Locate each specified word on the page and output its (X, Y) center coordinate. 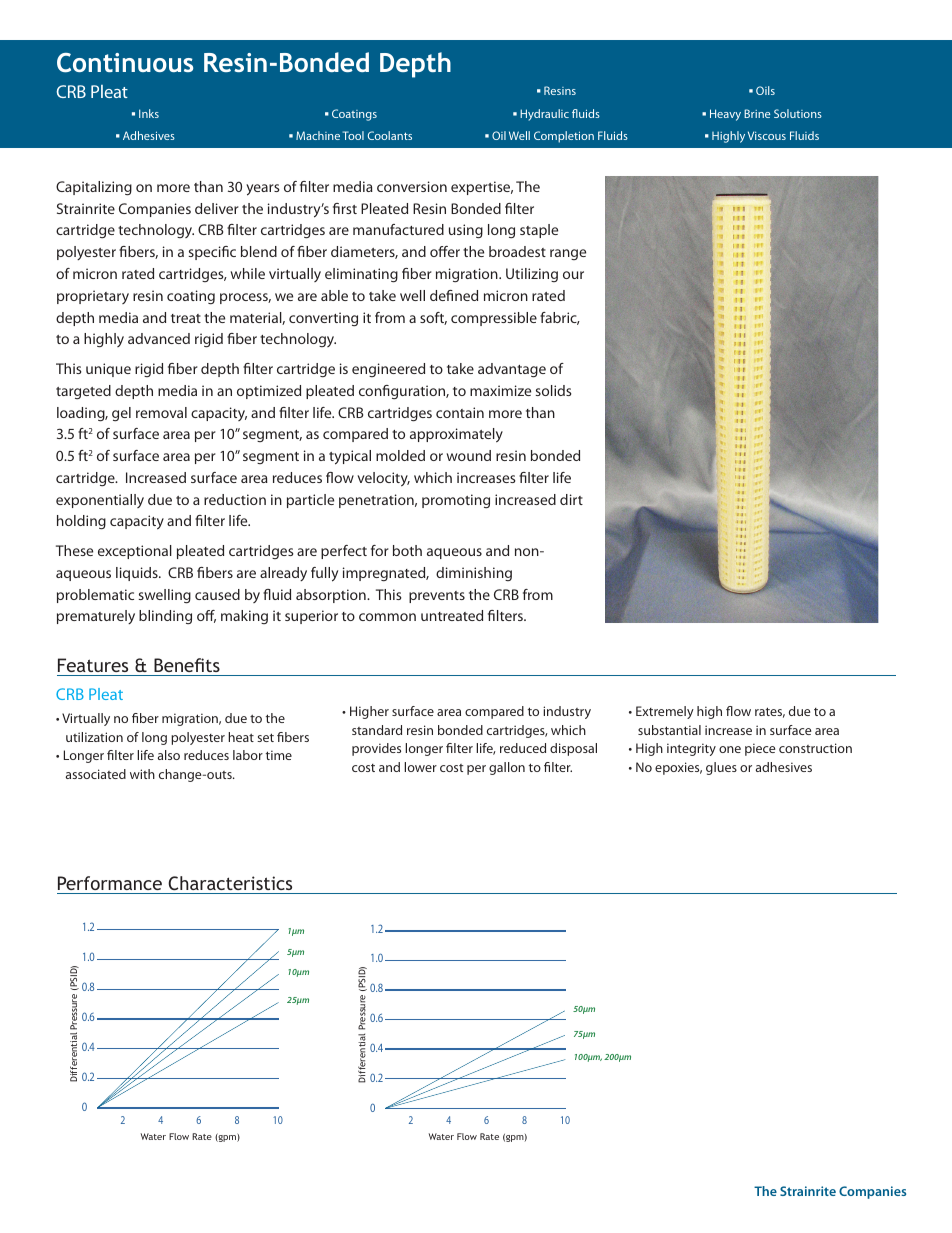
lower (420, 767)
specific (212, 253)
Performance (110, 883)
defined (454, 295)
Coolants (390, 135)
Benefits (187, 665)
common (387, 617)
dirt (571, 499)
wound (468, 455)
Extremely (665, 712)
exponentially (100, 501)
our (573, 275)
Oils (765, 90)
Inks (149, 113)
